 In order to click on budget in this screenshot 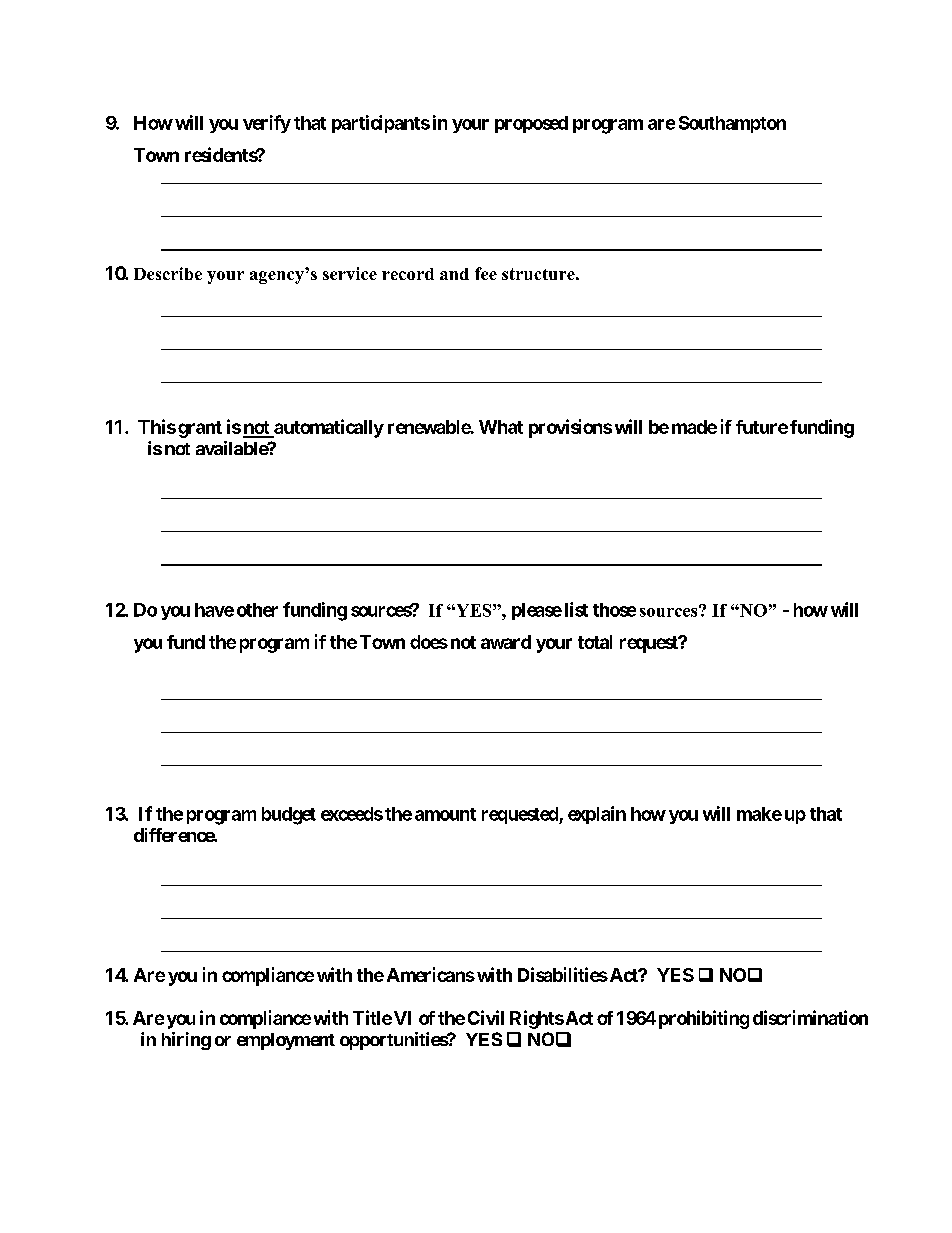, I will do `click(289, 816)`.
